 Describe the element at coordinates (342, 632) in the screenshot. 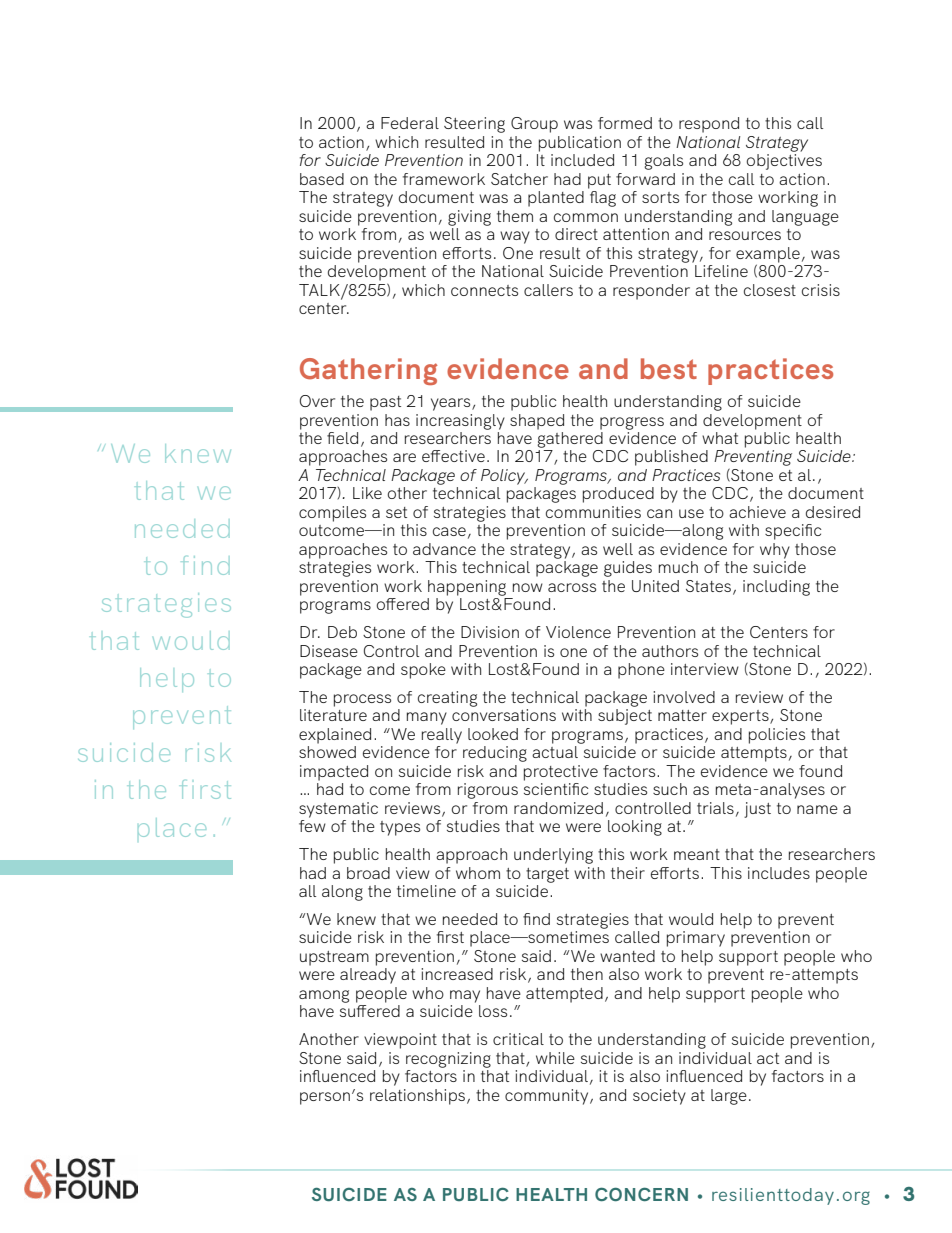

I see `Deb` at that location.
